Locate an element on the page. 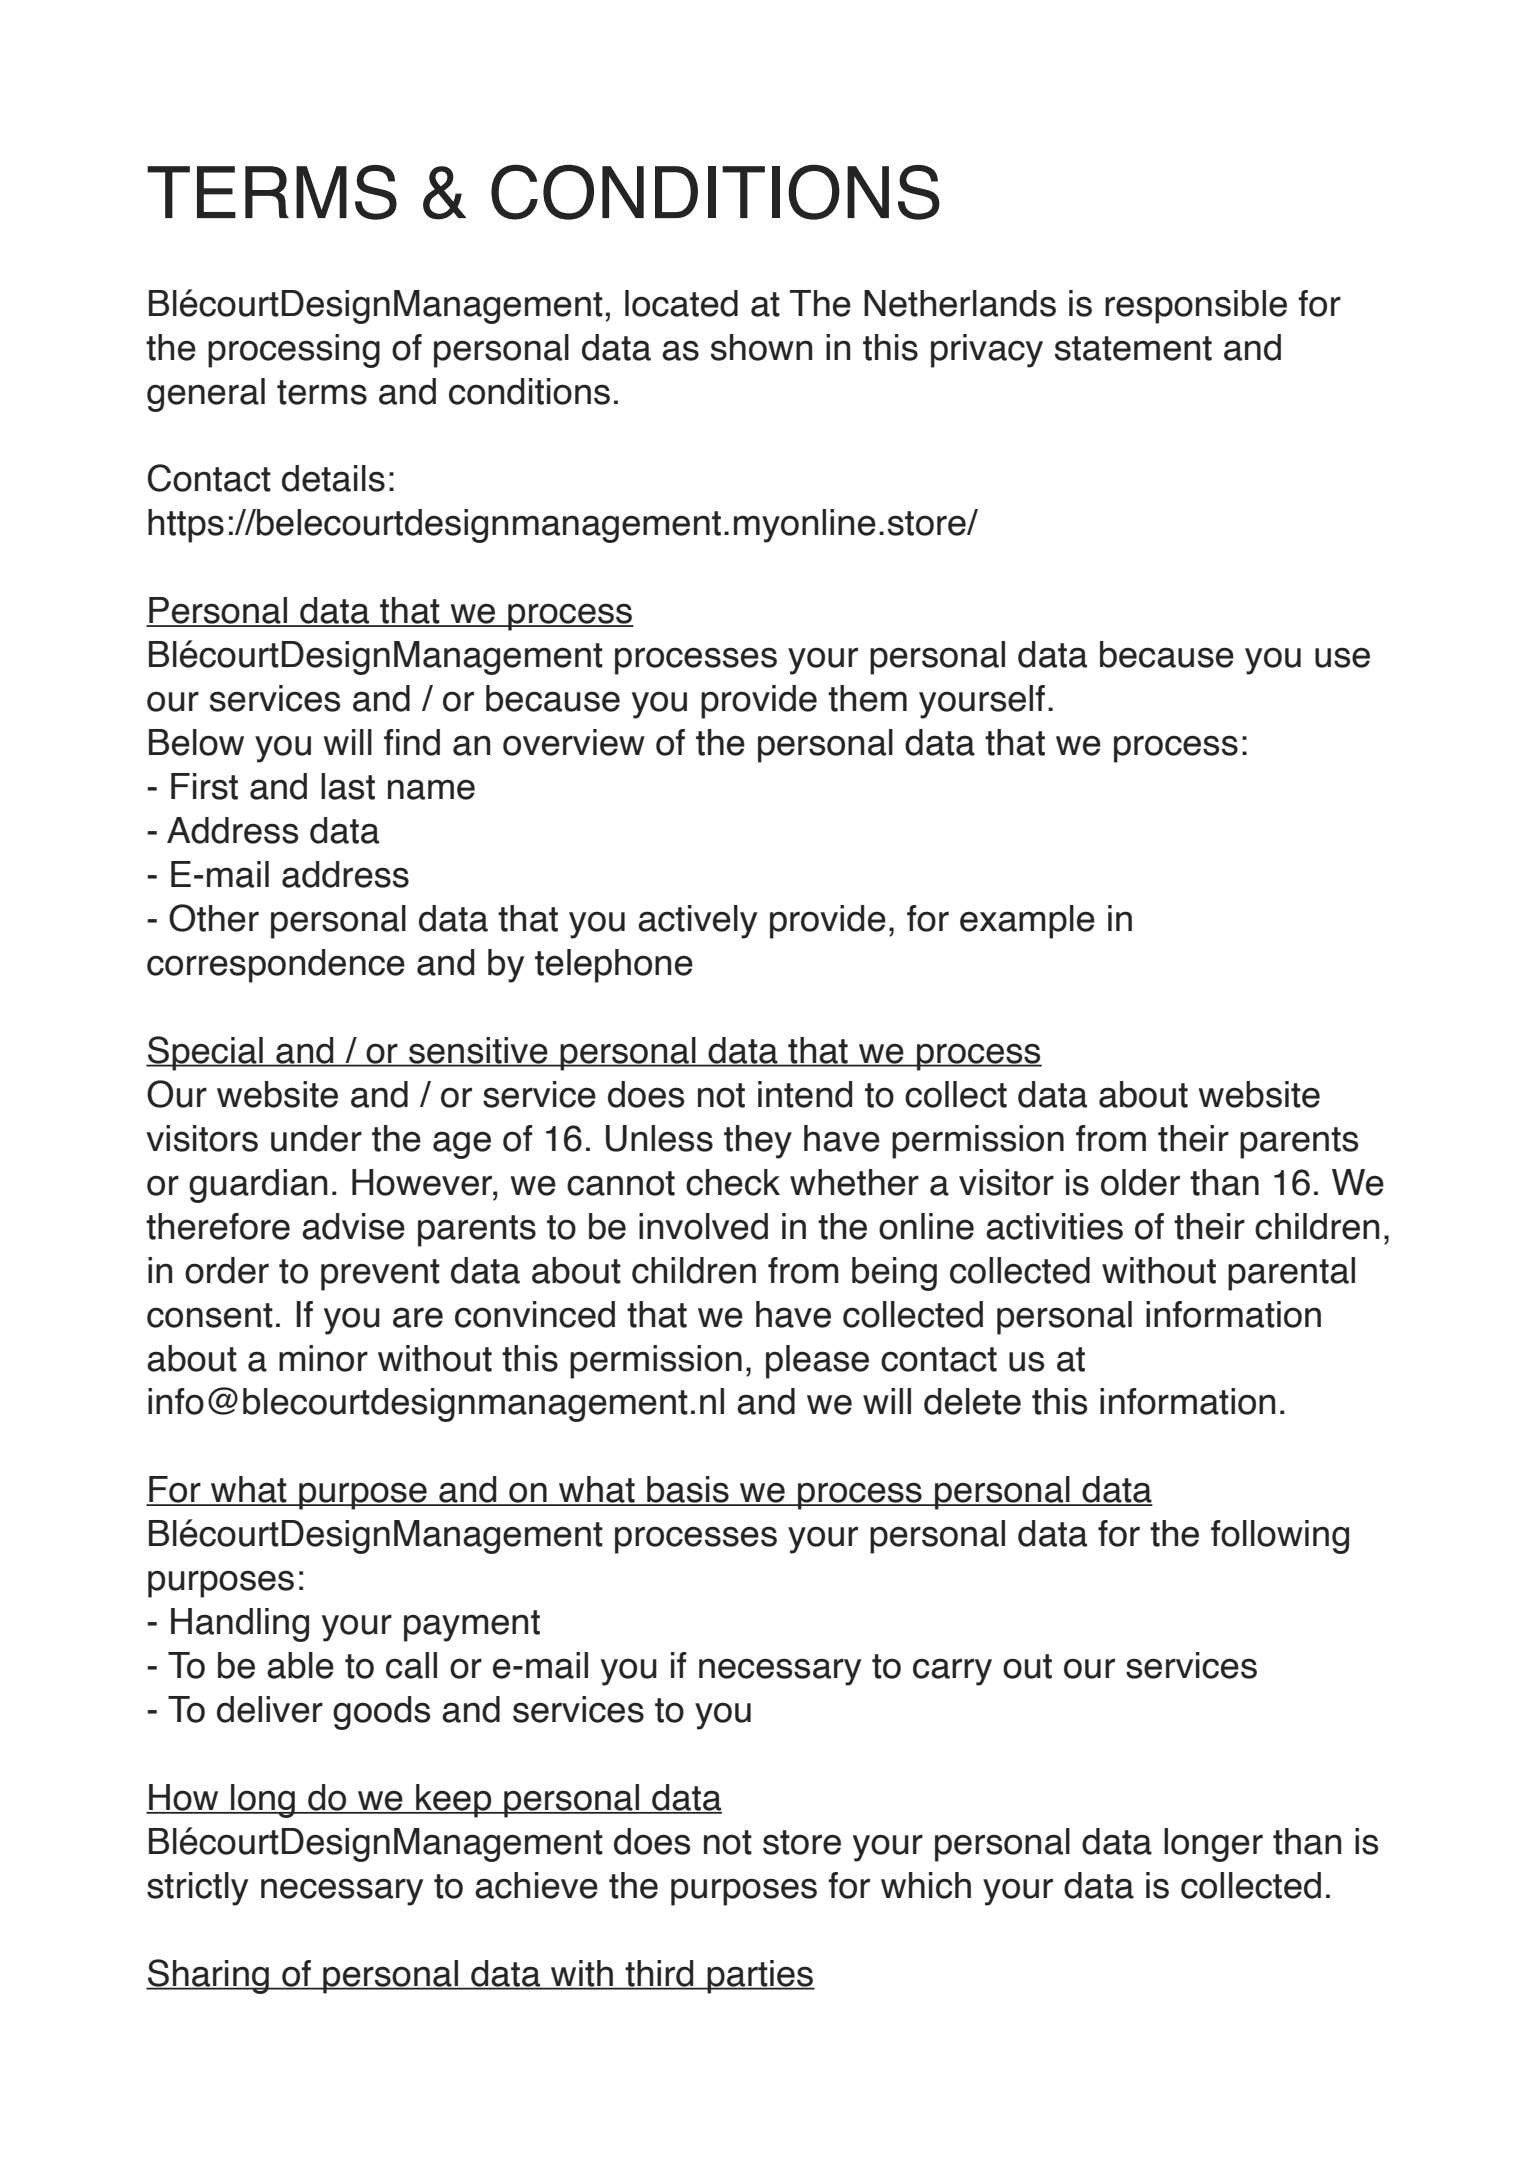 This document has width=1538, height=2177. please is located at coordinates (817, 1362).
